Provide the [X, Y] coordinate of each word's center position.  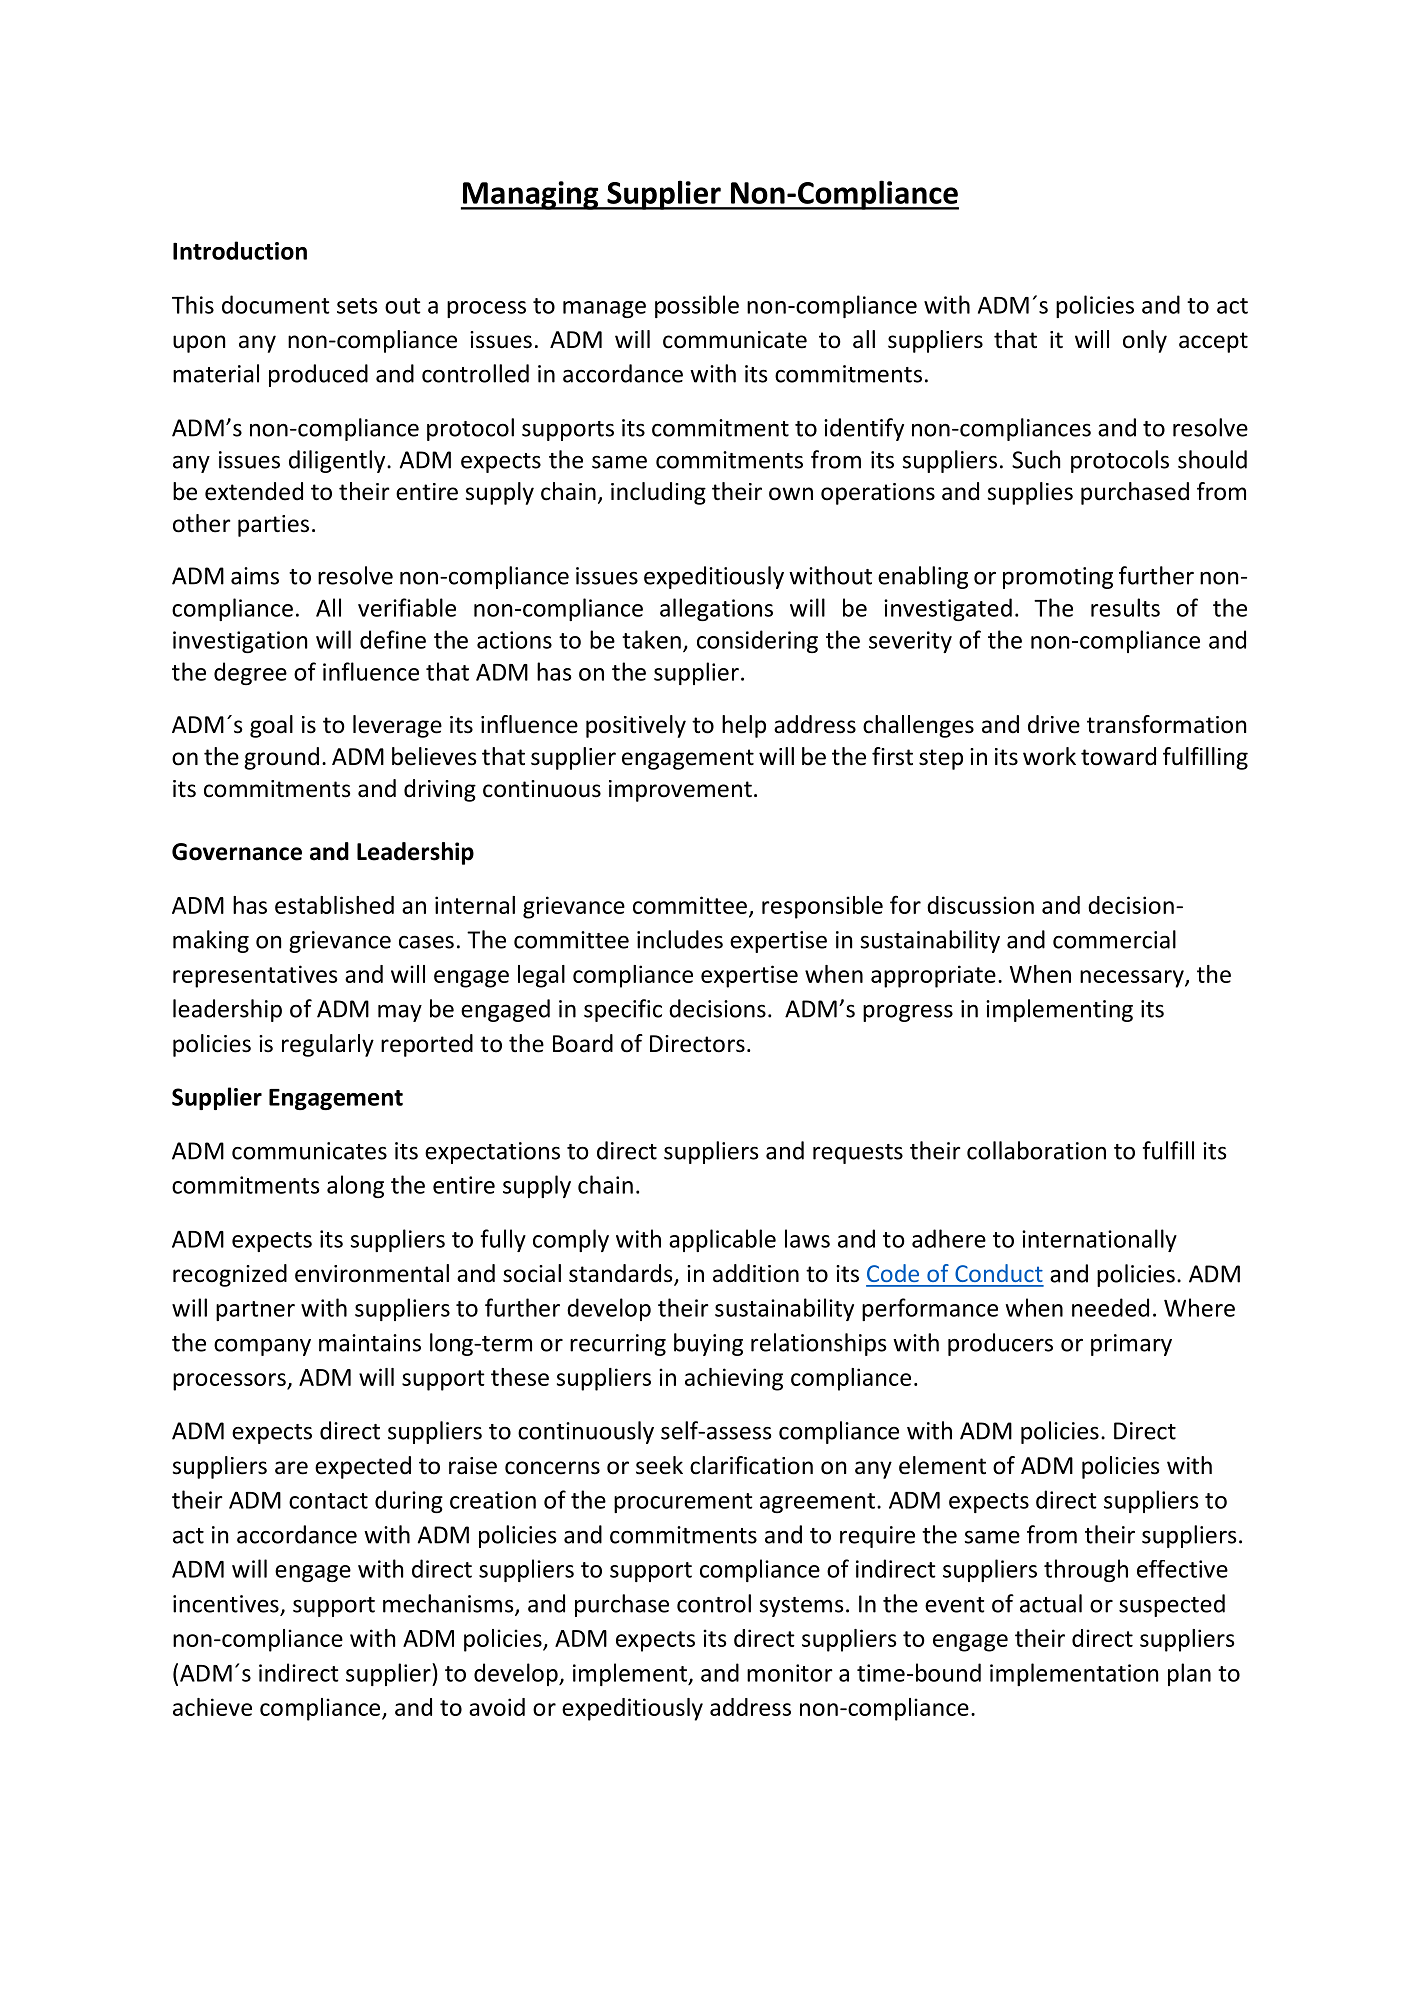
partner [255, 1311]
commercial [1114, 939]
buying [708, 1344]
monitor [790, 1673]
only [1145, 341]
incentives [226, 1604]
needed [1110, 1307]
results [1125, 607]
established [334, 905]
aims [255, 576]
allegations [716, 609]
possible [697, 306]
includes [680, 939]
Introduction [240, 250]
